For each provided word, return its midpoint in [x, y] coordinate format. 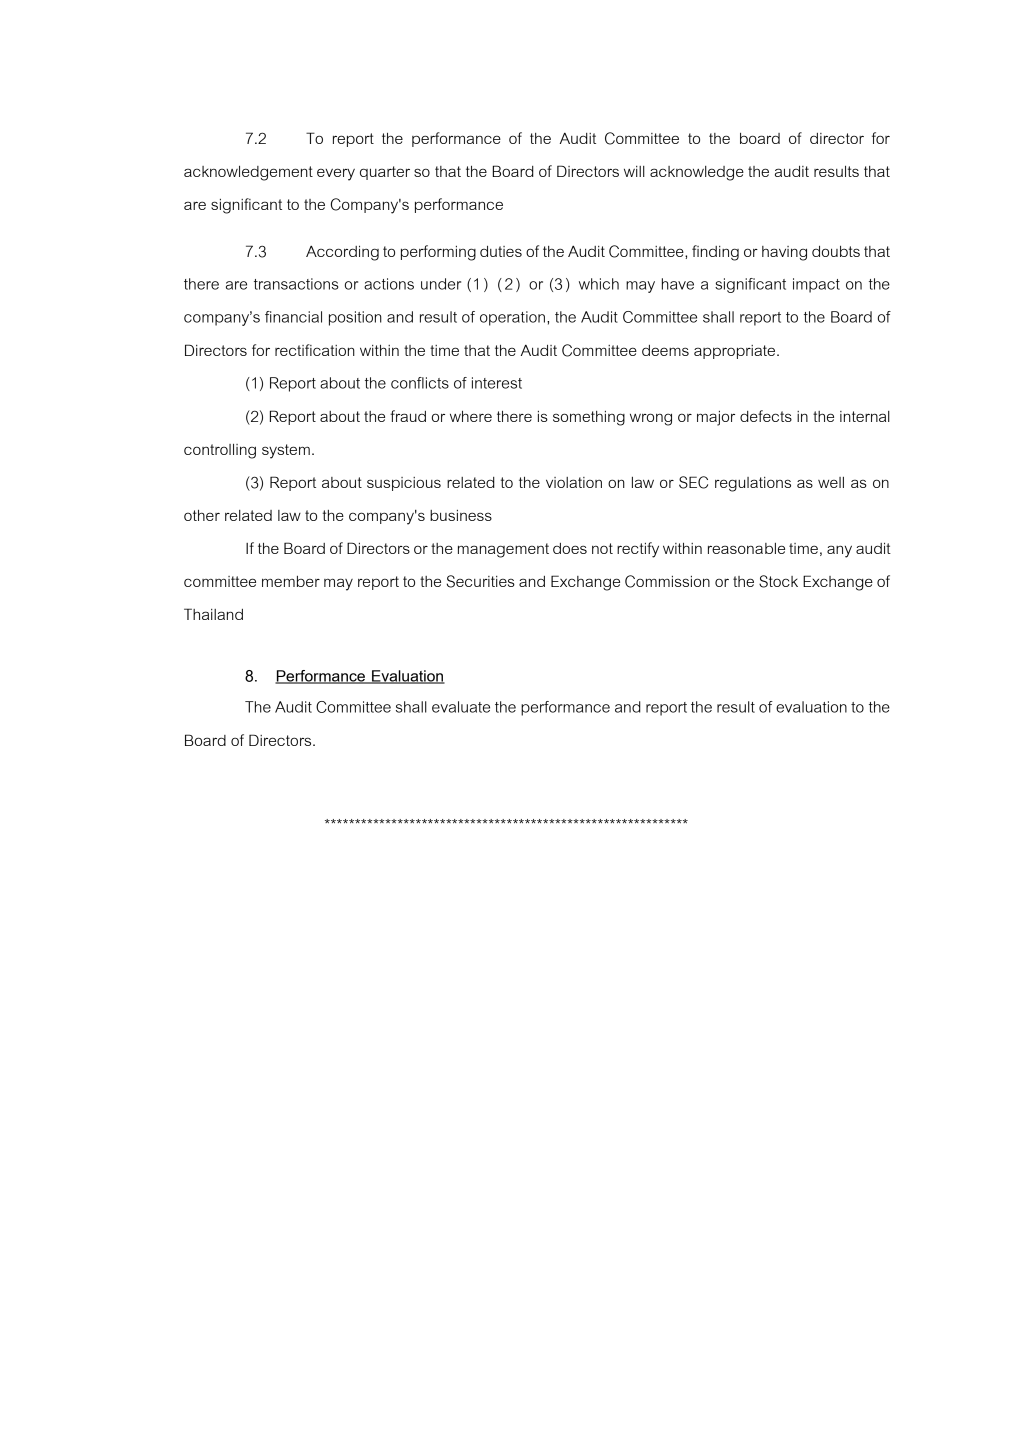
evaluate [461, 707]
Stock [778, 581]
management [503, 550]
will [634, 171]
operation [512, 318]
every [336, 174]
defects [766, 416]
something [589, 418]
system [286, 451]
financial [293, 317]
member [291, 581]
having [784, 253]
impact [816, 285]
